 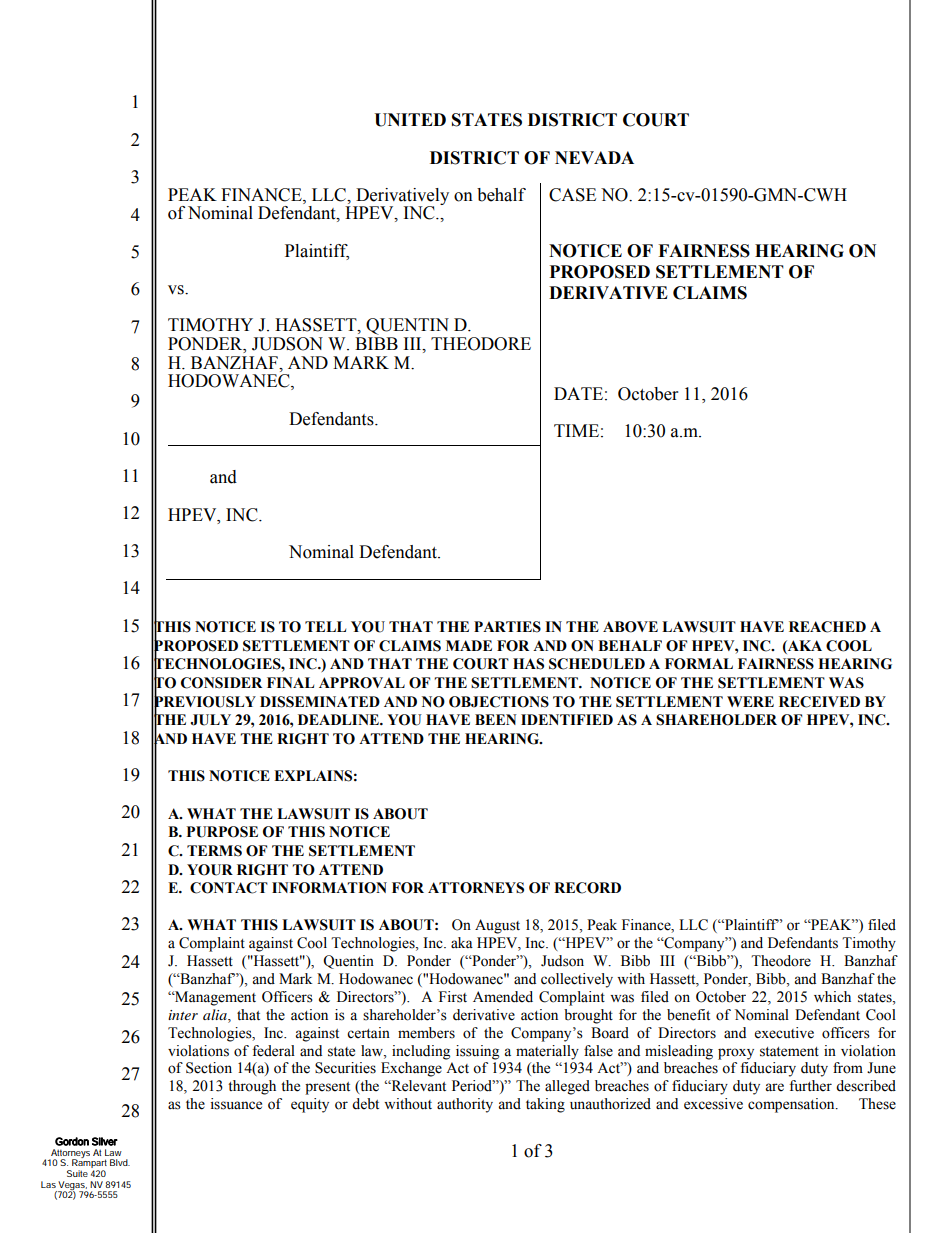 I want to click on Blvd, so click(x=120, y=1162).
